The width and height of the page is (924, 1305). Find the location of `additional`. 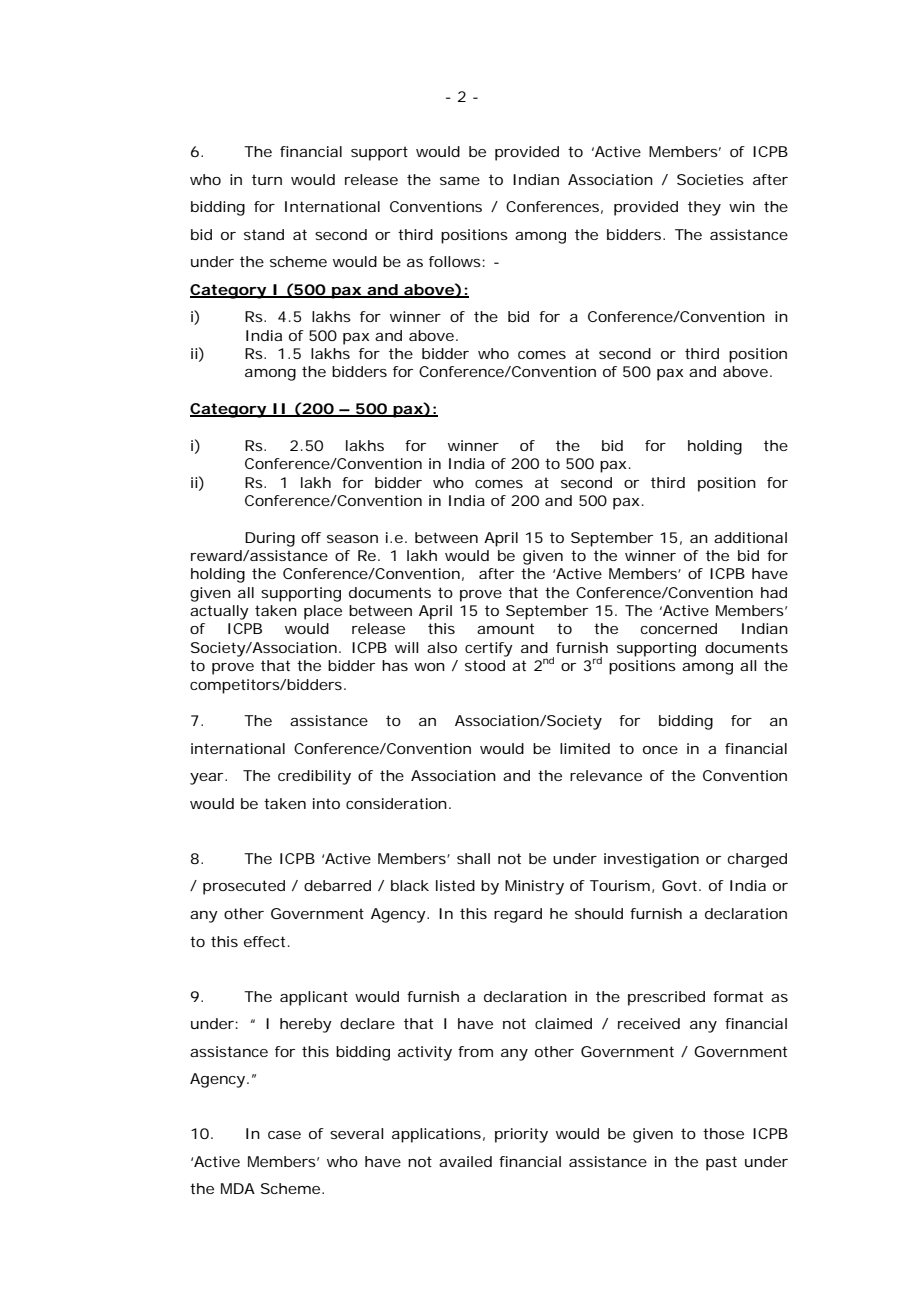

additional is located at coordinates (750, 537).
